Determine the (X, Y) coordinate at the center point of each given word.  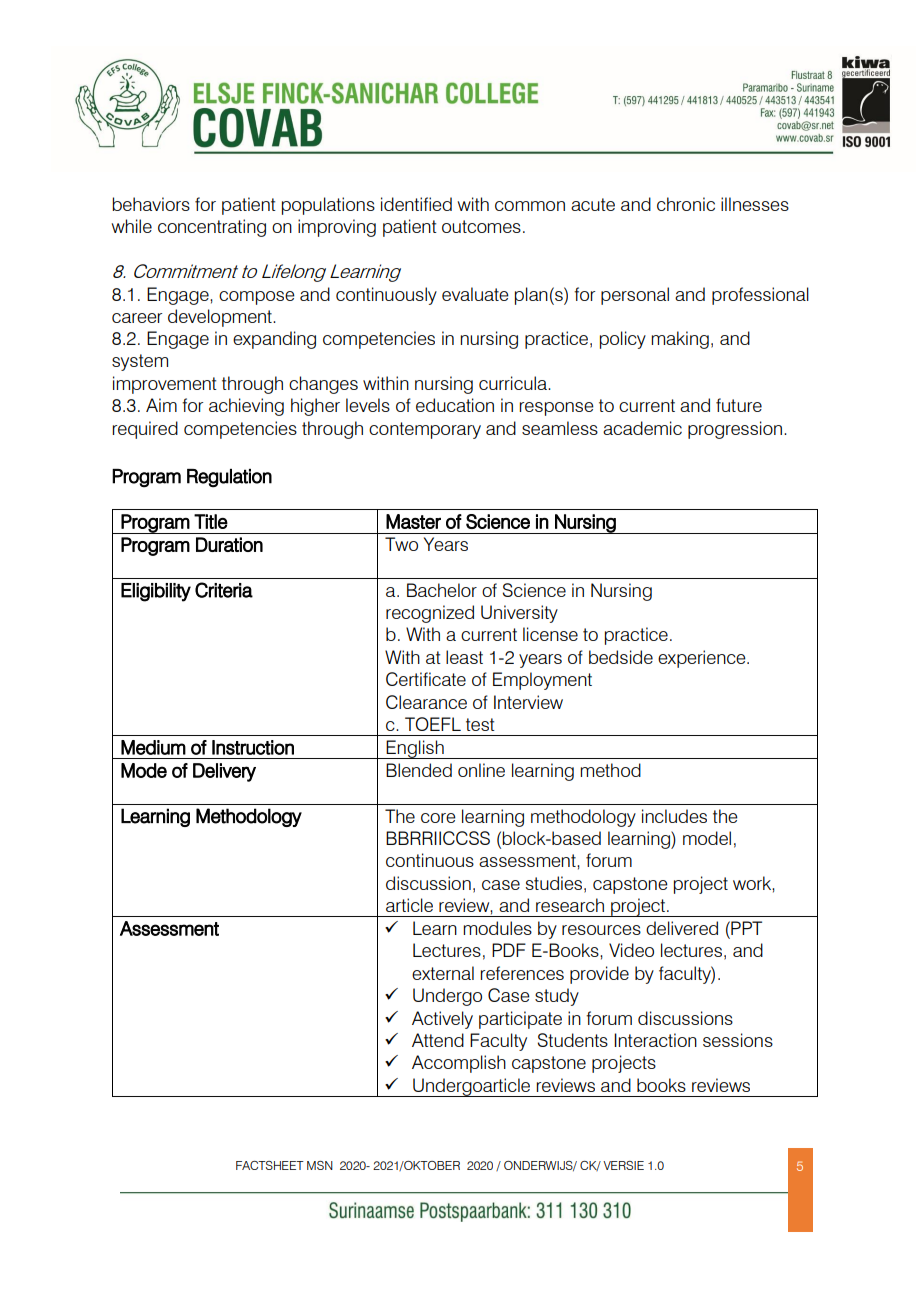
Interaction (655, 1040)
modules (497, 928)
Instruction (253, 747)
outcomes (481, 226)
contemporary (425, 430)
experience (703, 659)
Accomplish (459, 1064)
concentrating (212, 228)
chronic (686, 204)
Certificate (426, 679)
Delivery (224, 772)
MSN (320, 1165)
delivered (682, 928)
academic (642, 428)
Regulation (229, 478)
